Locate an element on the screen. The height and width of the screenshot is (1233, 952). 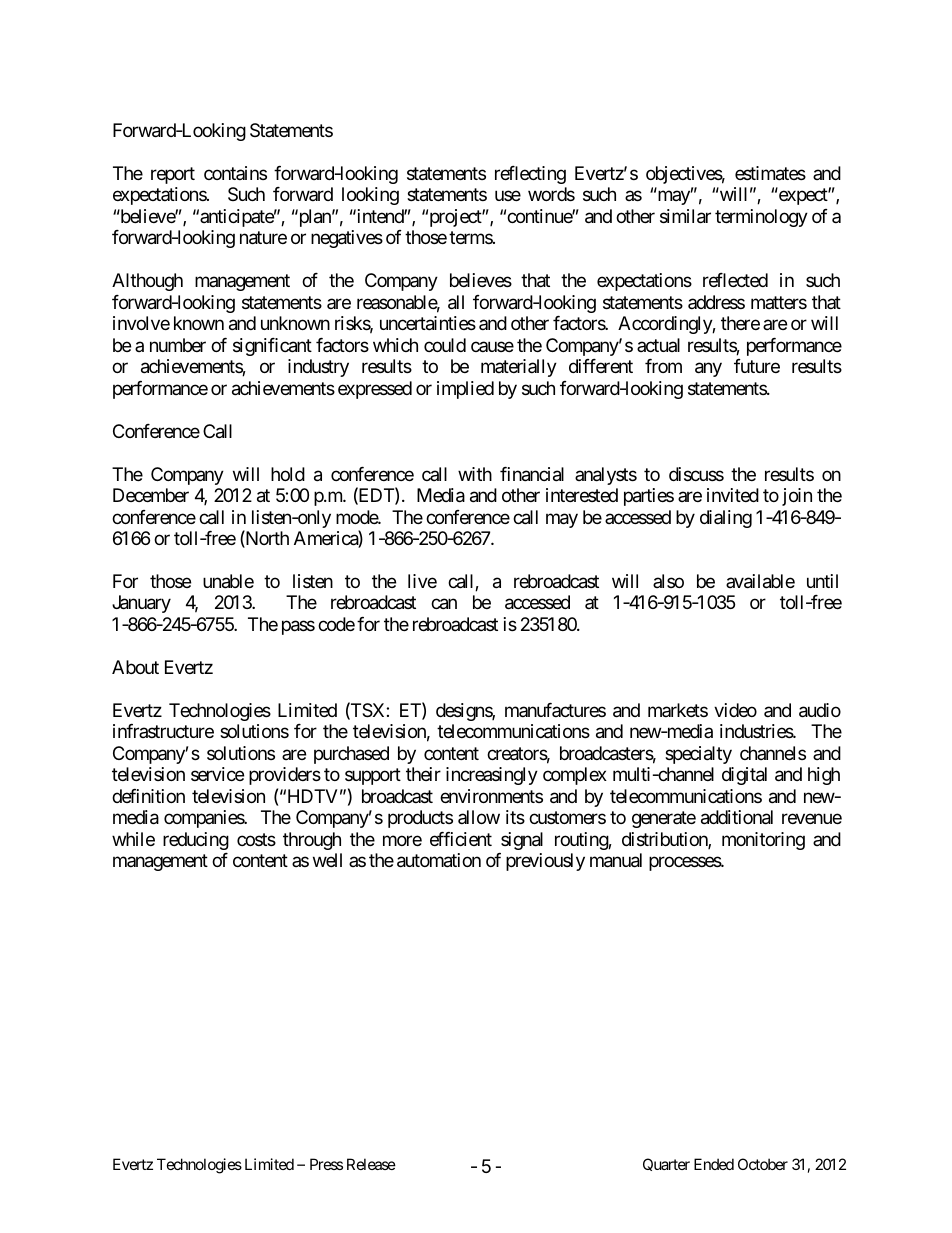
allow is located at coordinates (479, 817).
